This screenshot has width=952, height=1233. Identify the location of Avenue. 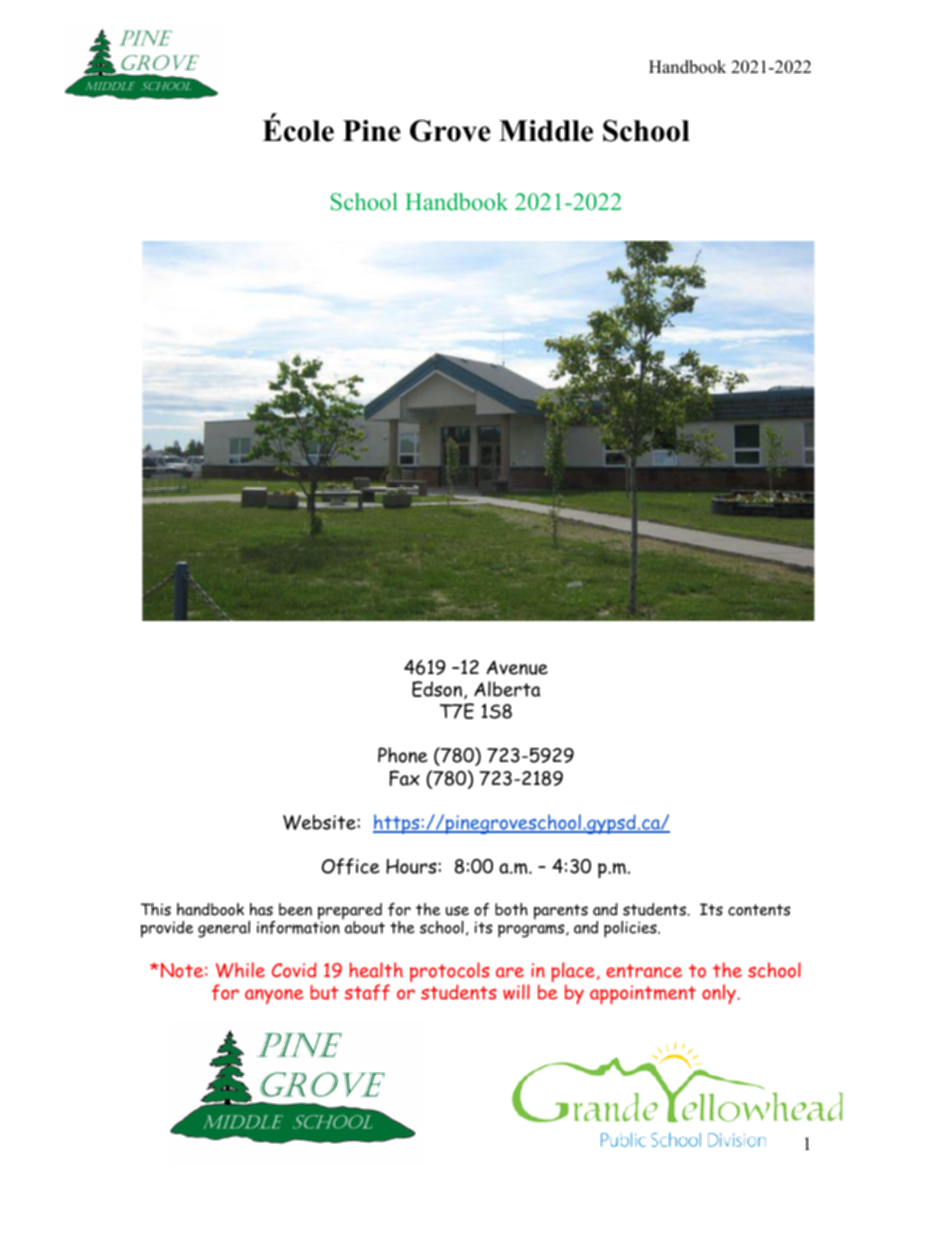
(517, 667).
